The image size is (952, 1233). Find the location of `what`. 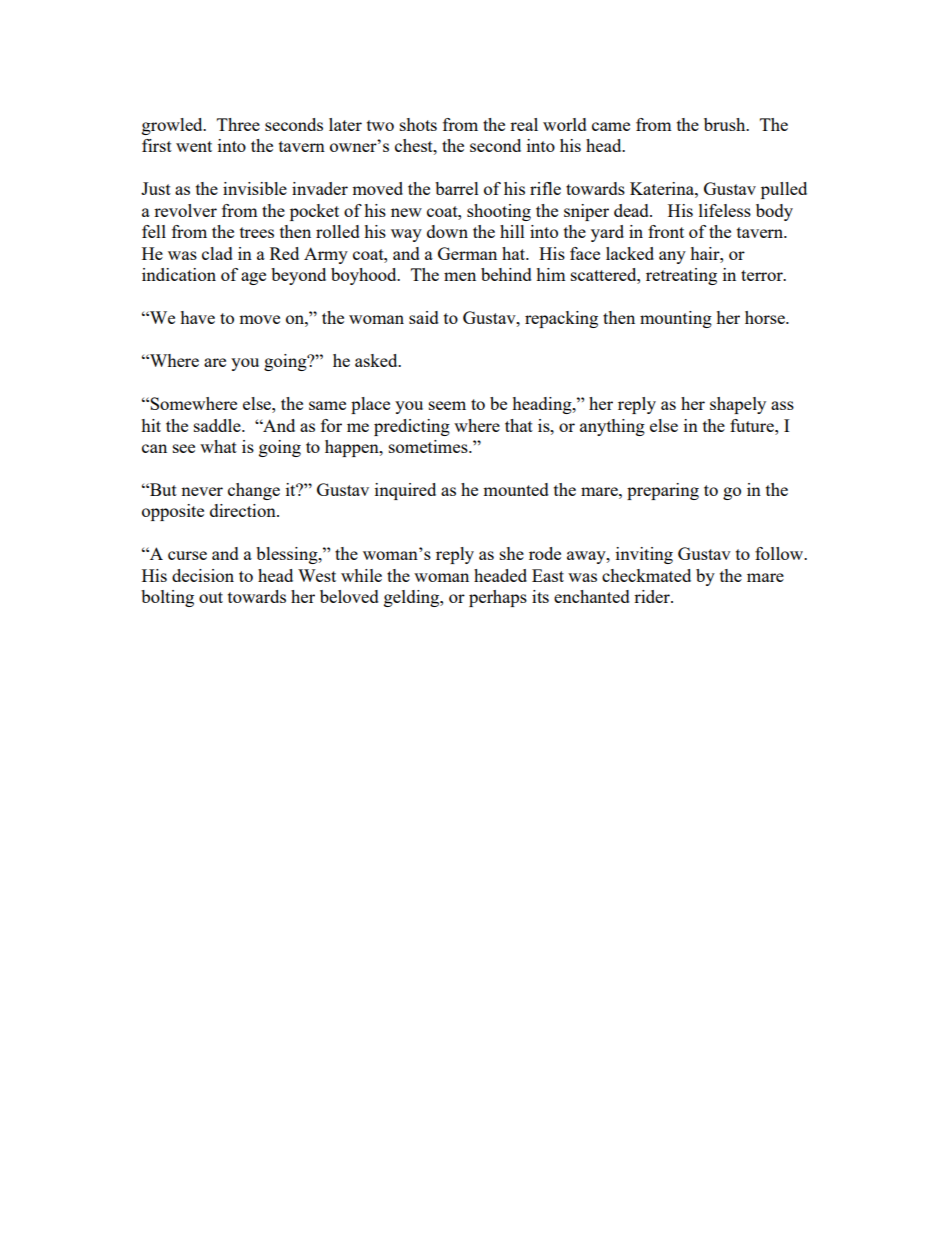

what is located at coordinates (218, 446).
